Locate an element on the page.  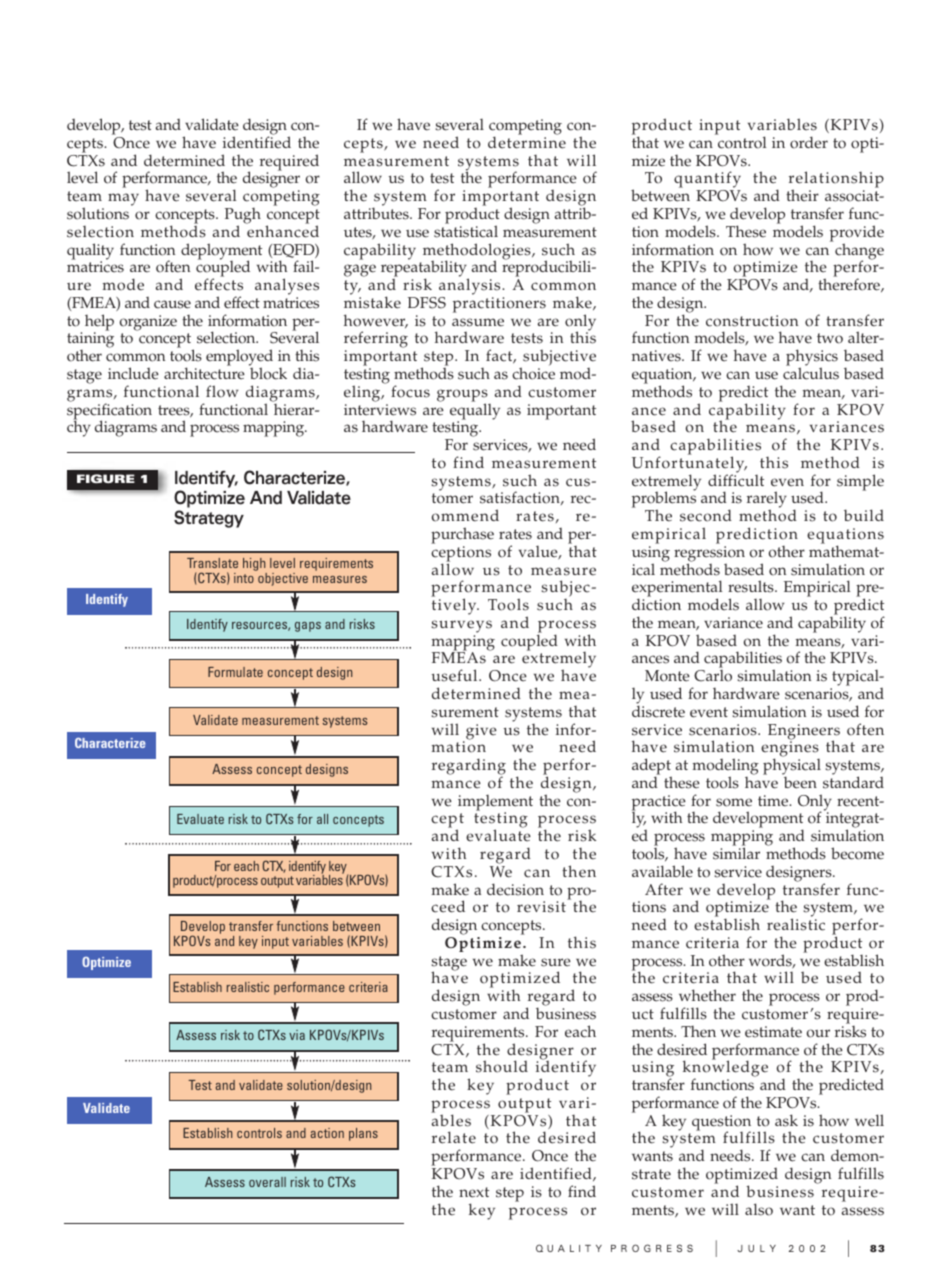
may is located at coordinates (123, 199).
